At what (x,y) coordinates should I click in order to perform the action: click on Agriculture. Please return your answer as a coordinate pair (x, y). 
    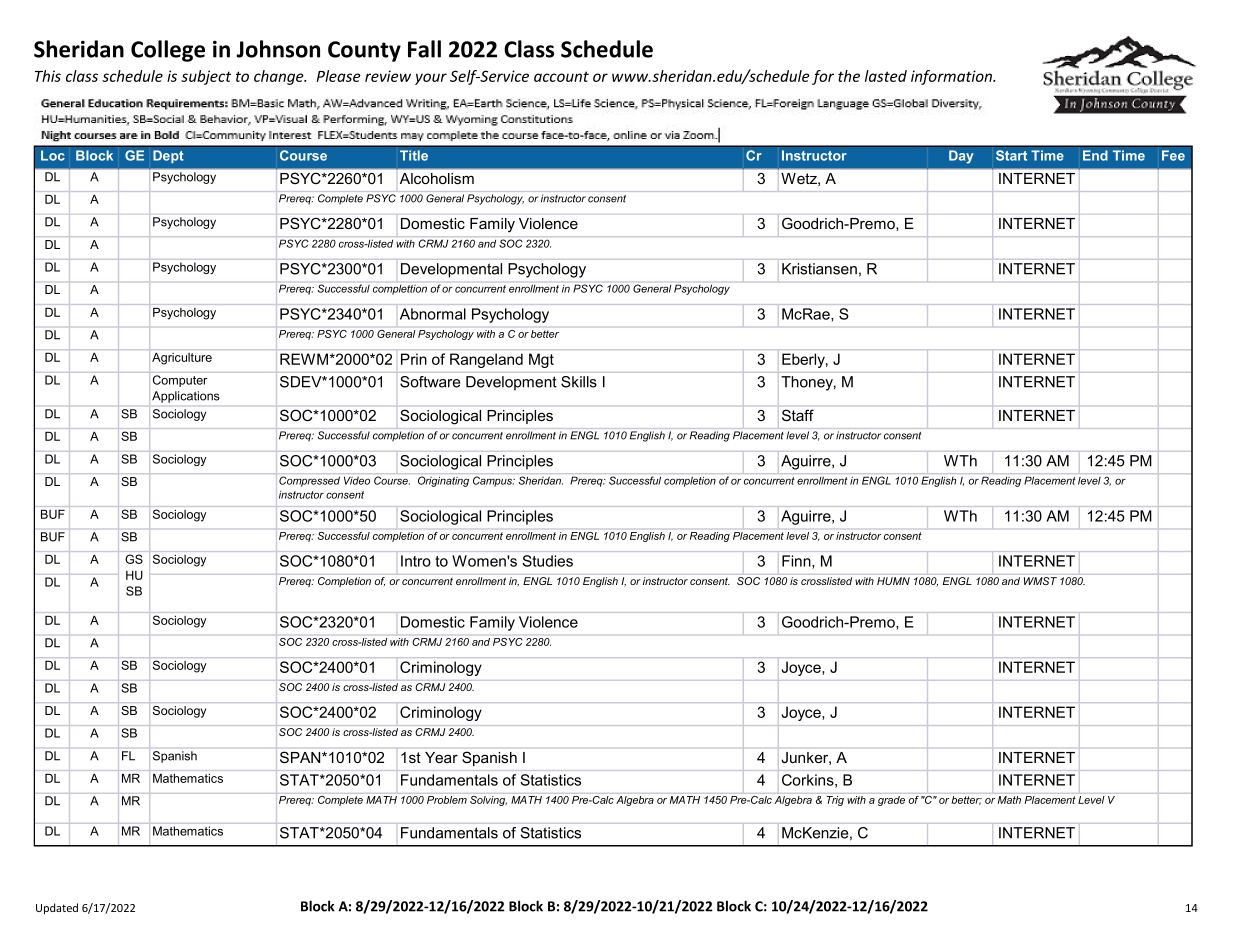
    Looking at the image, I should click on (182, 359).
